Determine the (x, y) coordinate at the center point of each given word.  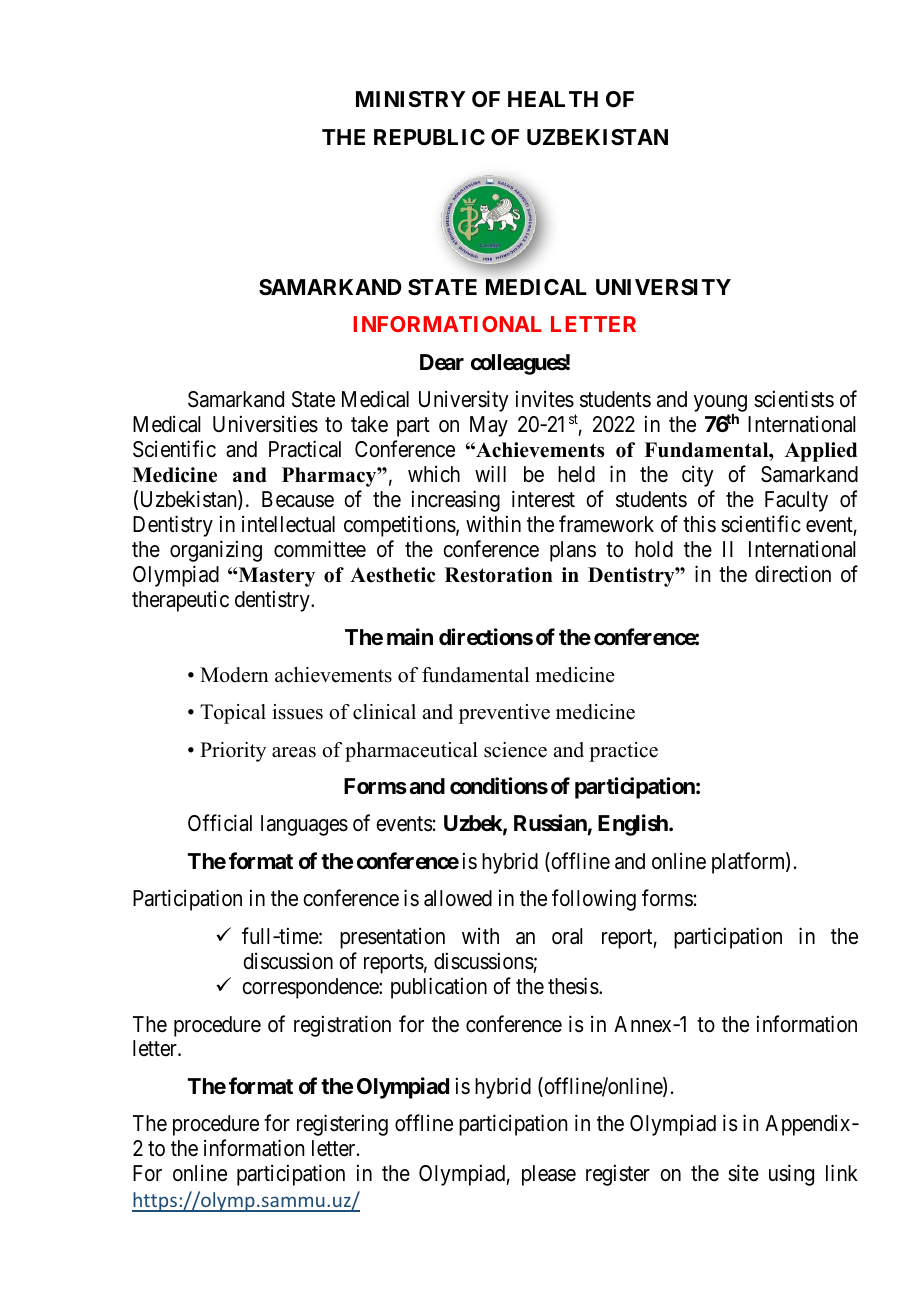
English (634, 825)
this (699, 524)
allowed (458, 898)
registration (342, 1026)
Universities (265, 424)
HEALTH (553, 99)
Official (220, 823)
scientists (794, 399)
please (549, 1175)
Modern (234, 675)
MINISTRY (410, 99)
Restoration (499, 575)
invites (545, 399)
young (720, 405)
